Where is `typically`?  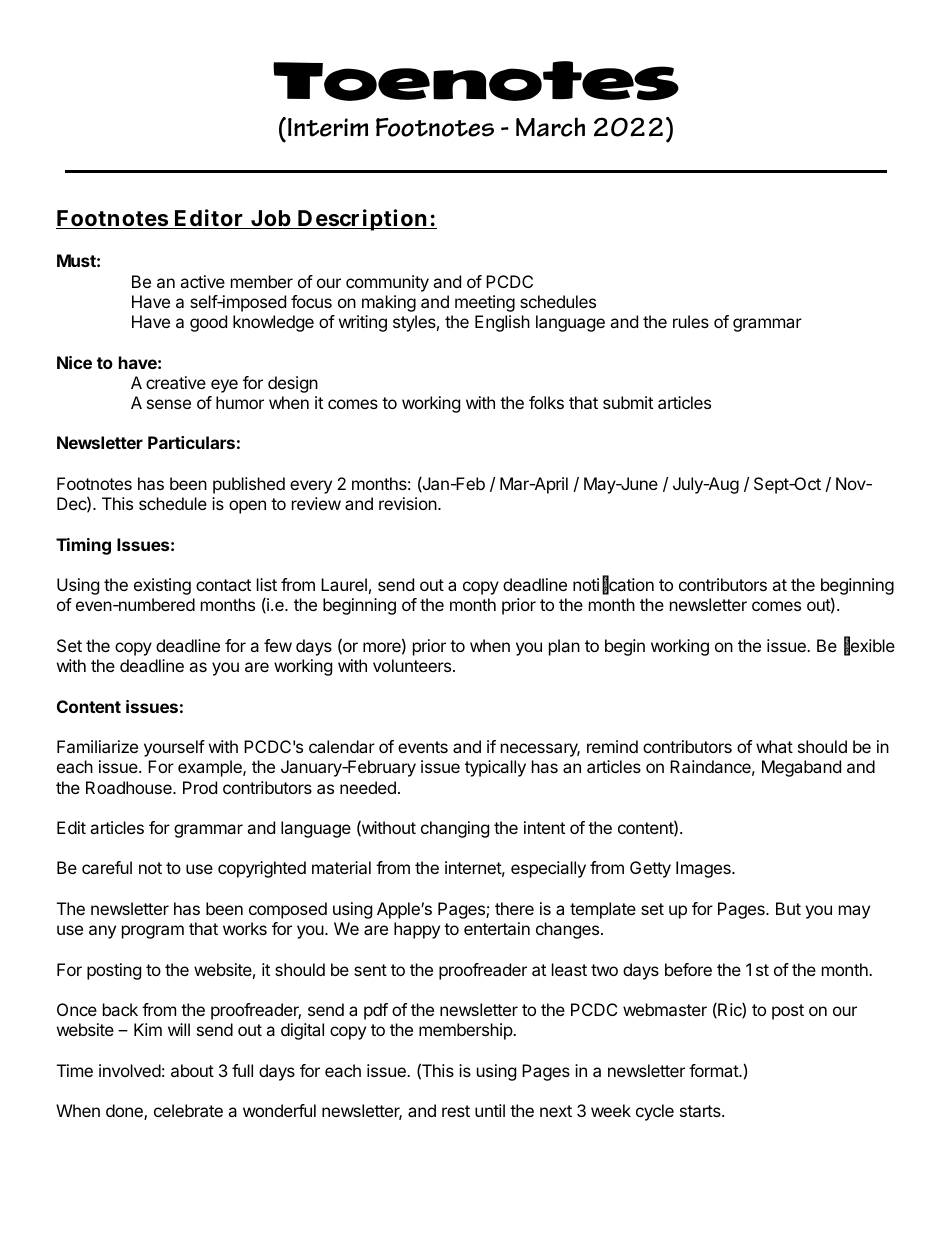
typically is located at coordinates (495, 768).
